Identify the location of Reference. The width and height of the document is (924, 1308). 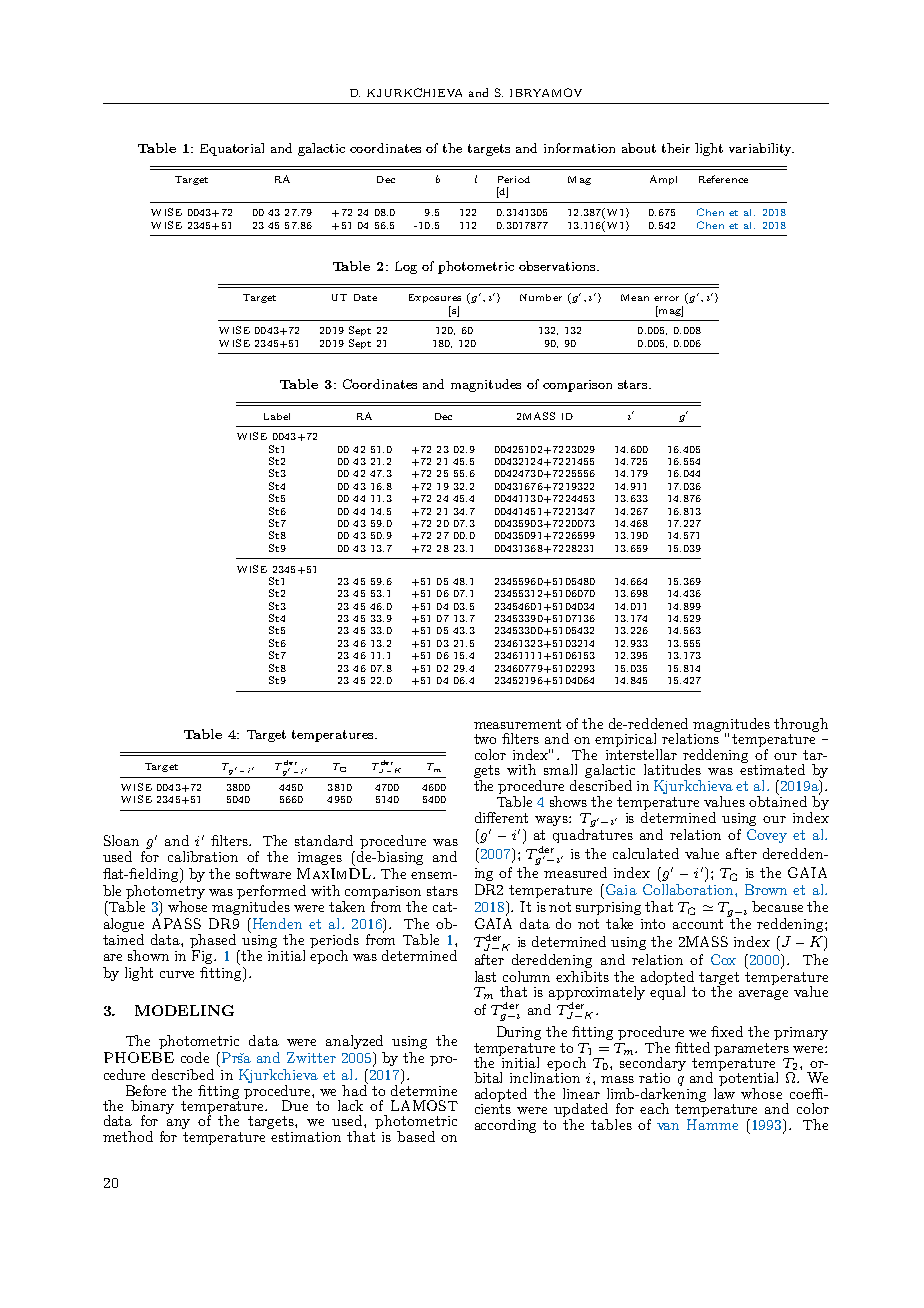
(723, 179).
